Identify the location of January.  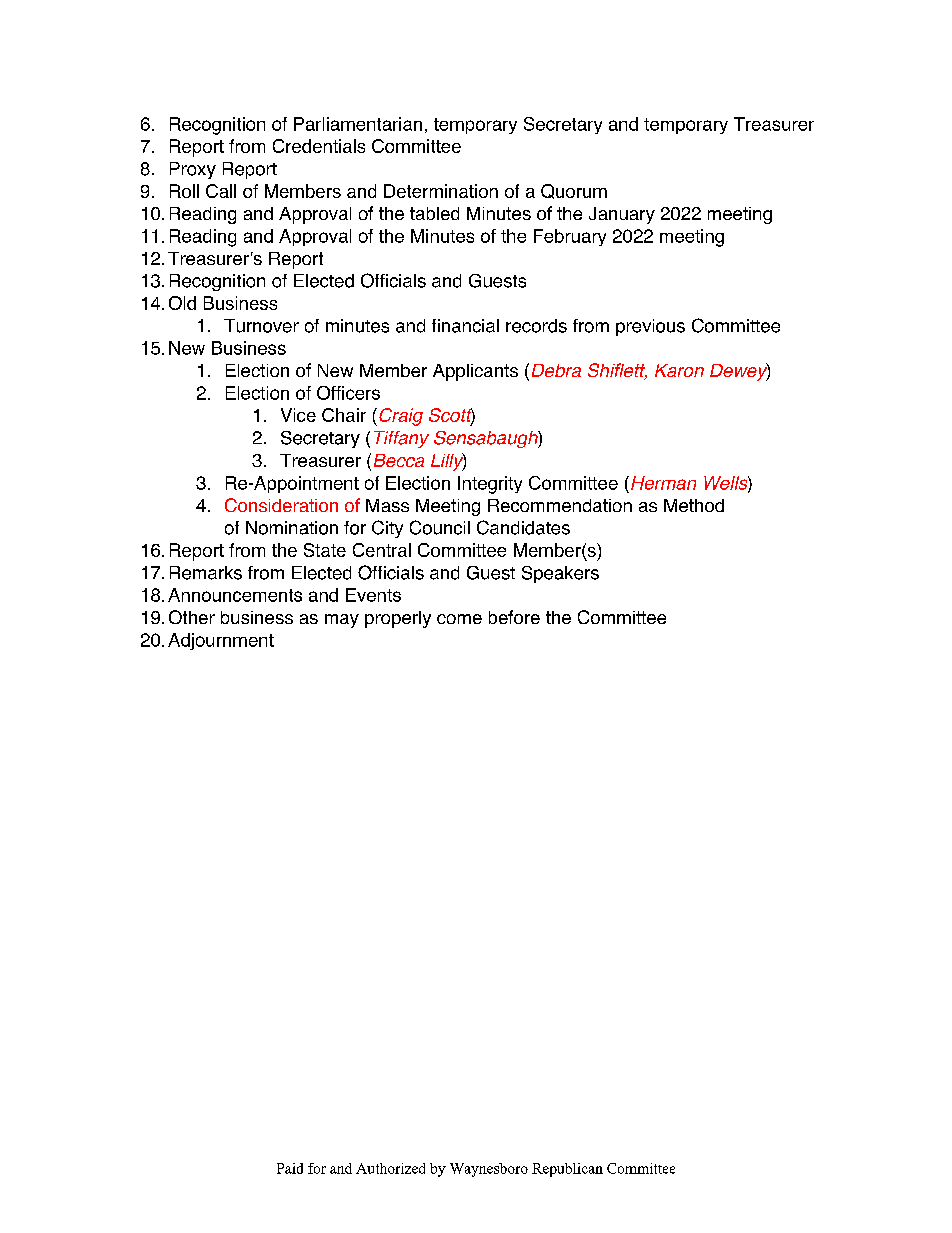
(622, 215).
